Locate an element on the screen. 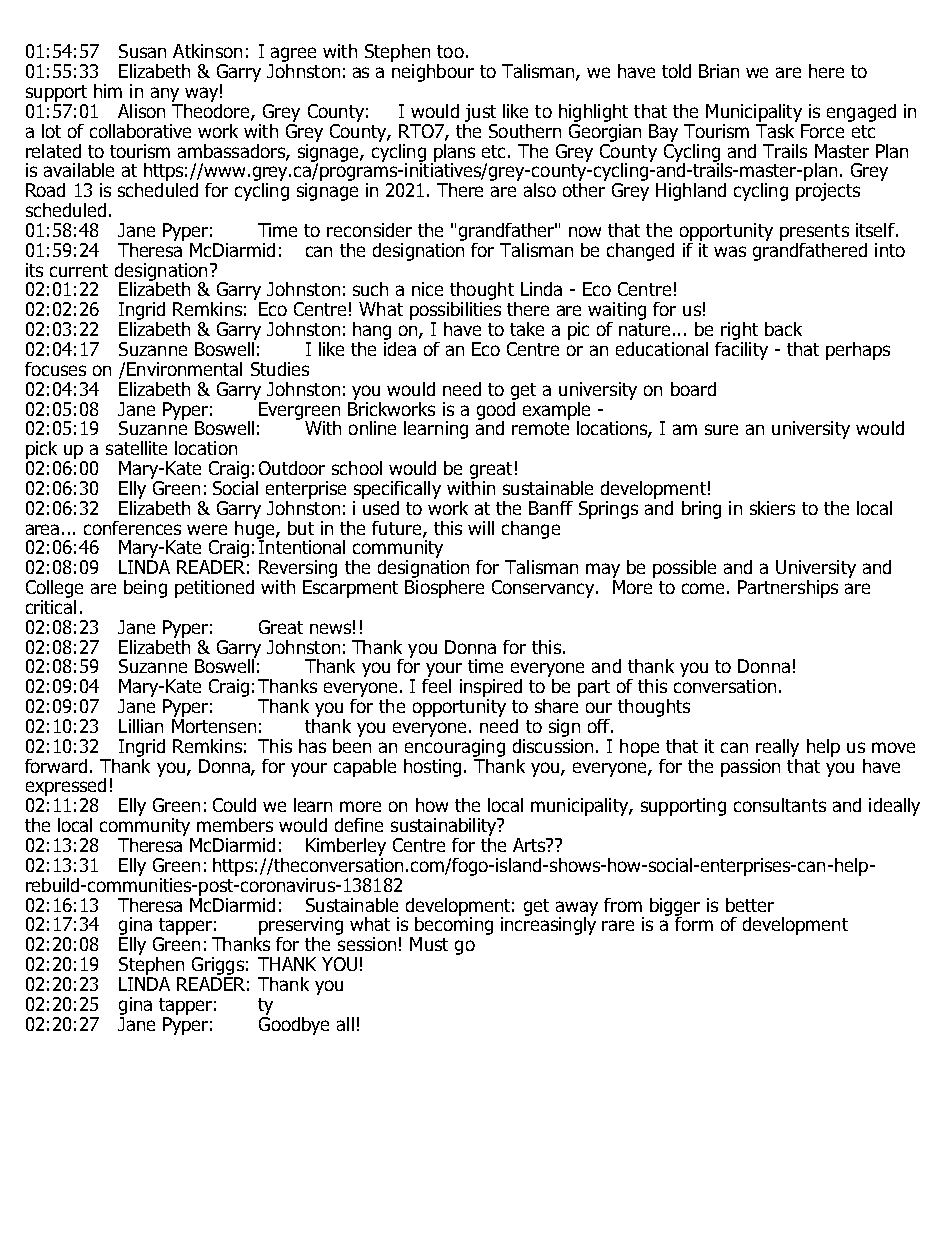 The image size is (952, 1233). any is located at coordinates (165, 94).
